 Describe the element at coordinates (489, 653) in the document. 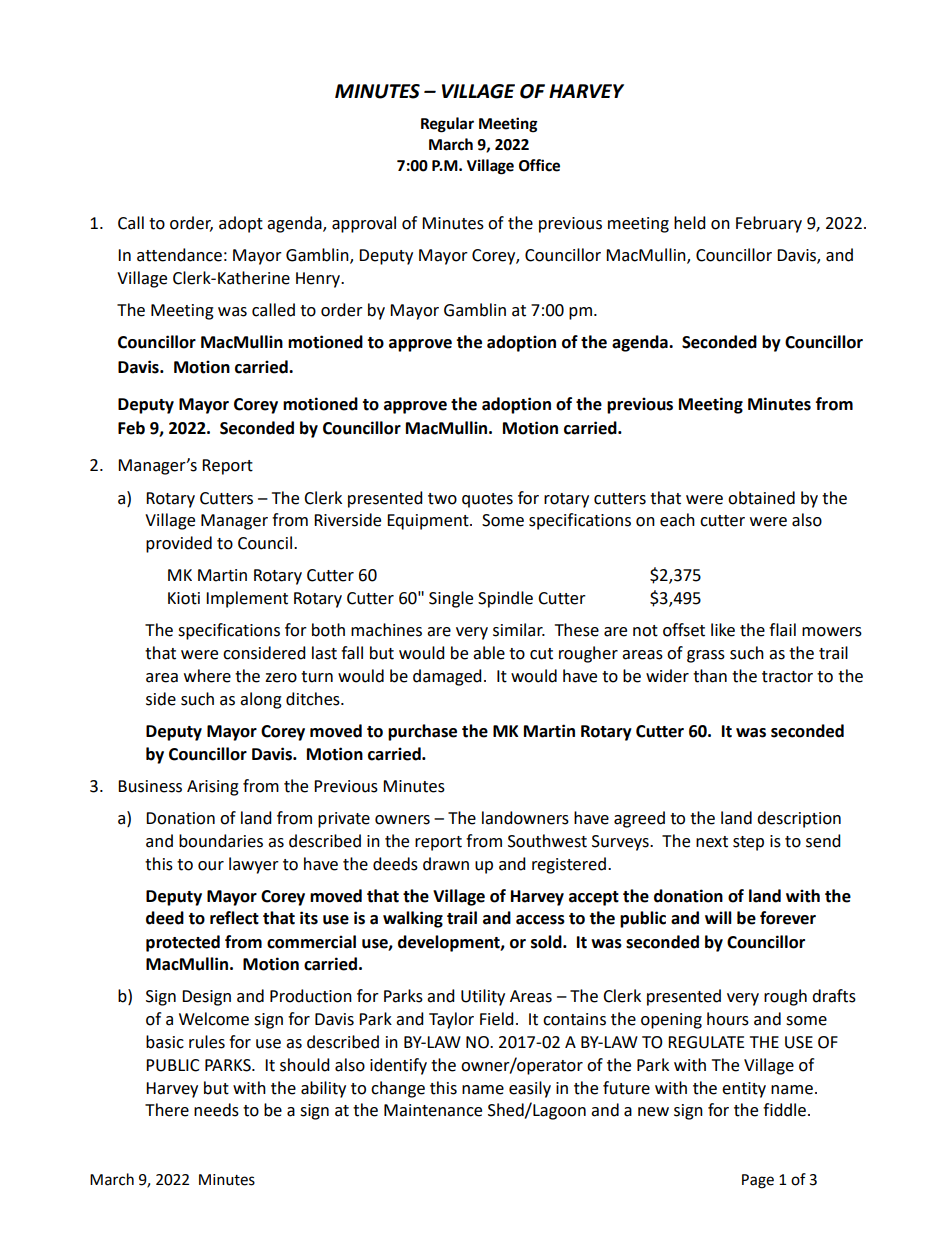

I see `able` at that location.
